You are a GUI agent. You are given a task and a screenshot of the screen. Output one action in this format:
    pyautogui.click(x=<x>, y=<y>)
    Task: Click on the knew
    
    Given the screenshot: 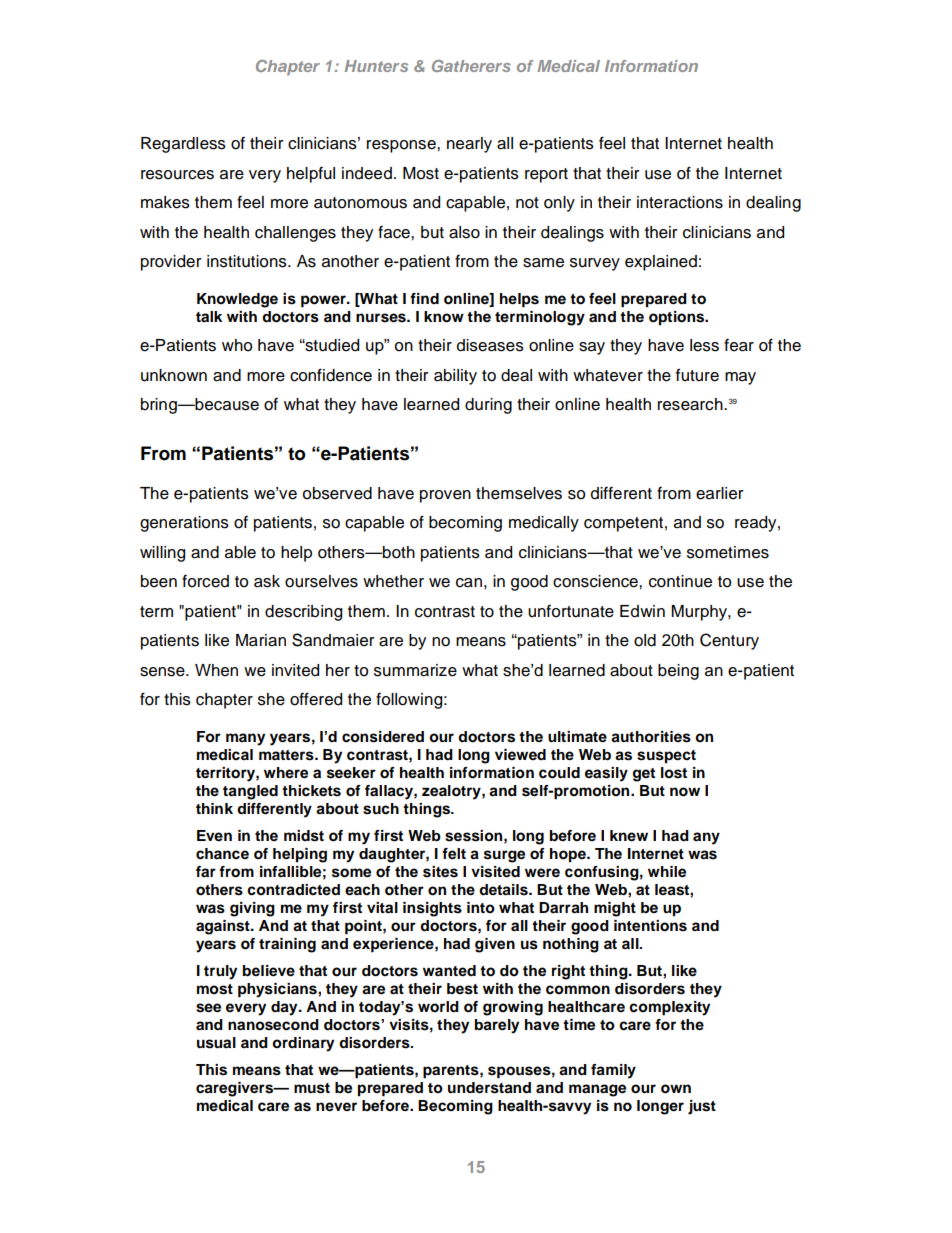 What is the action you would take?
    pyautogui.click(x=629, y=836)
